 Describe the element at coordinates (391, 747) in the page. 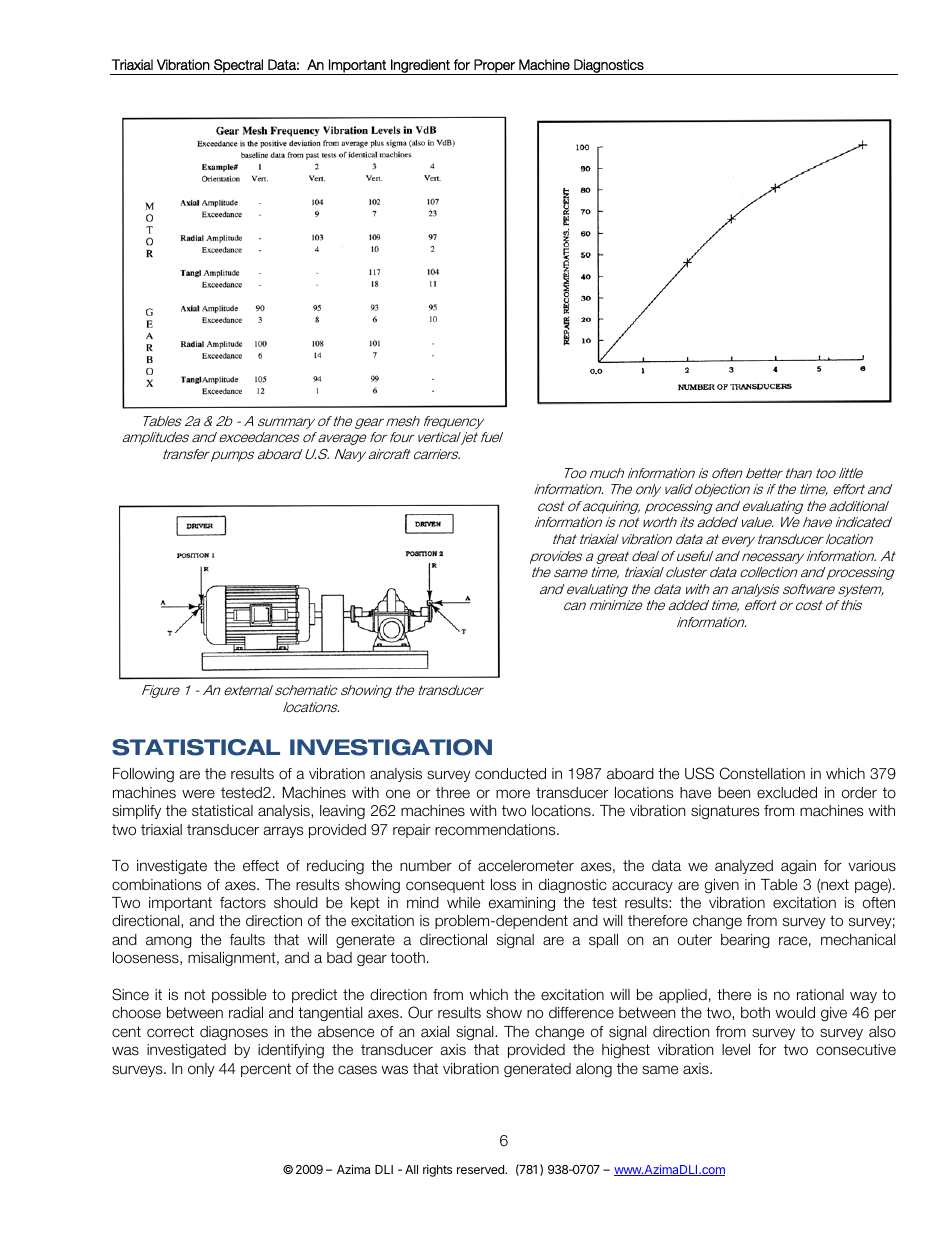

I see `INVESTIGATION` at that location.
